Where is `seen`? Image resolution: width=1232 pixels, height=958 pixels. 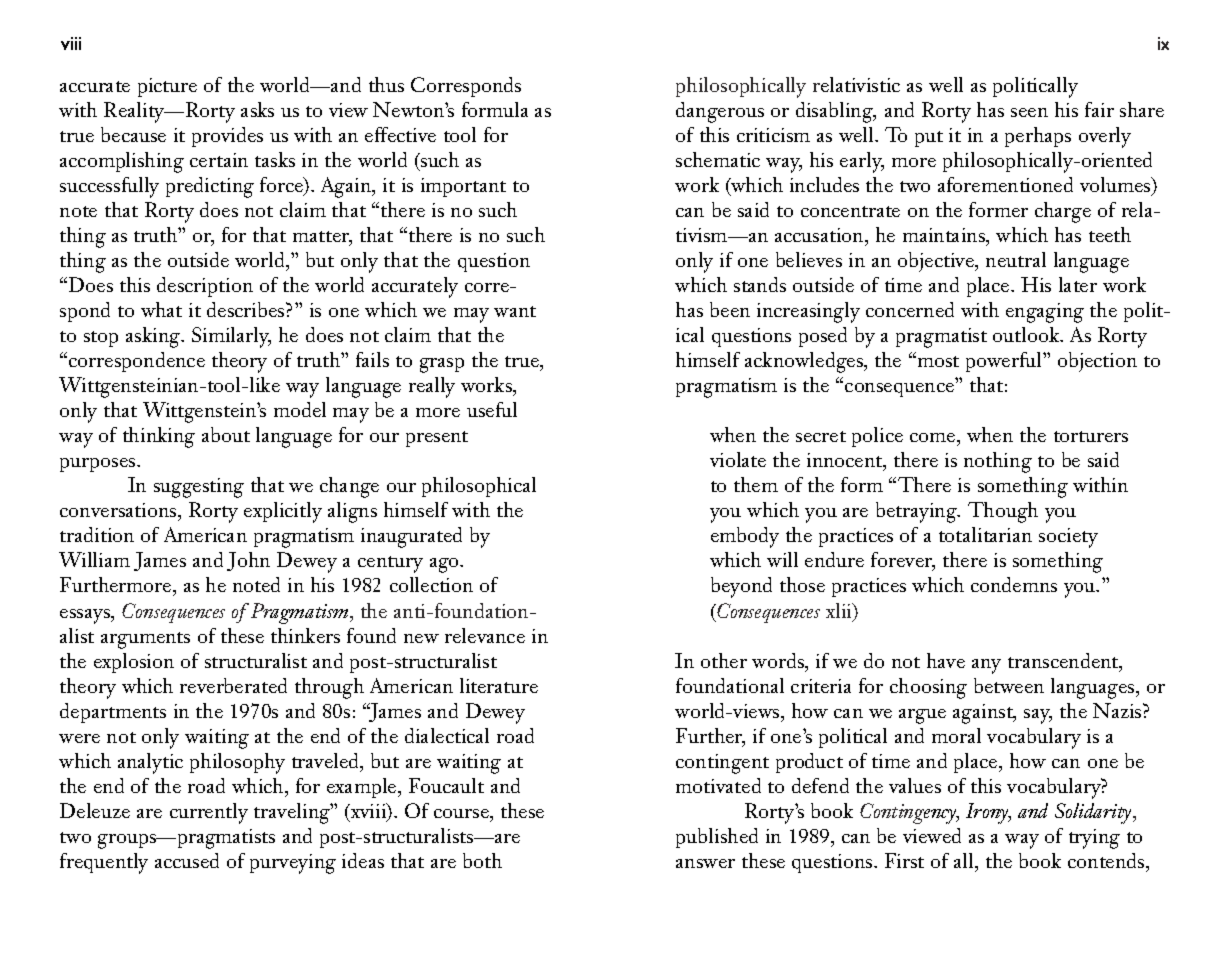
seen is located at coordinates (1029, 112).
